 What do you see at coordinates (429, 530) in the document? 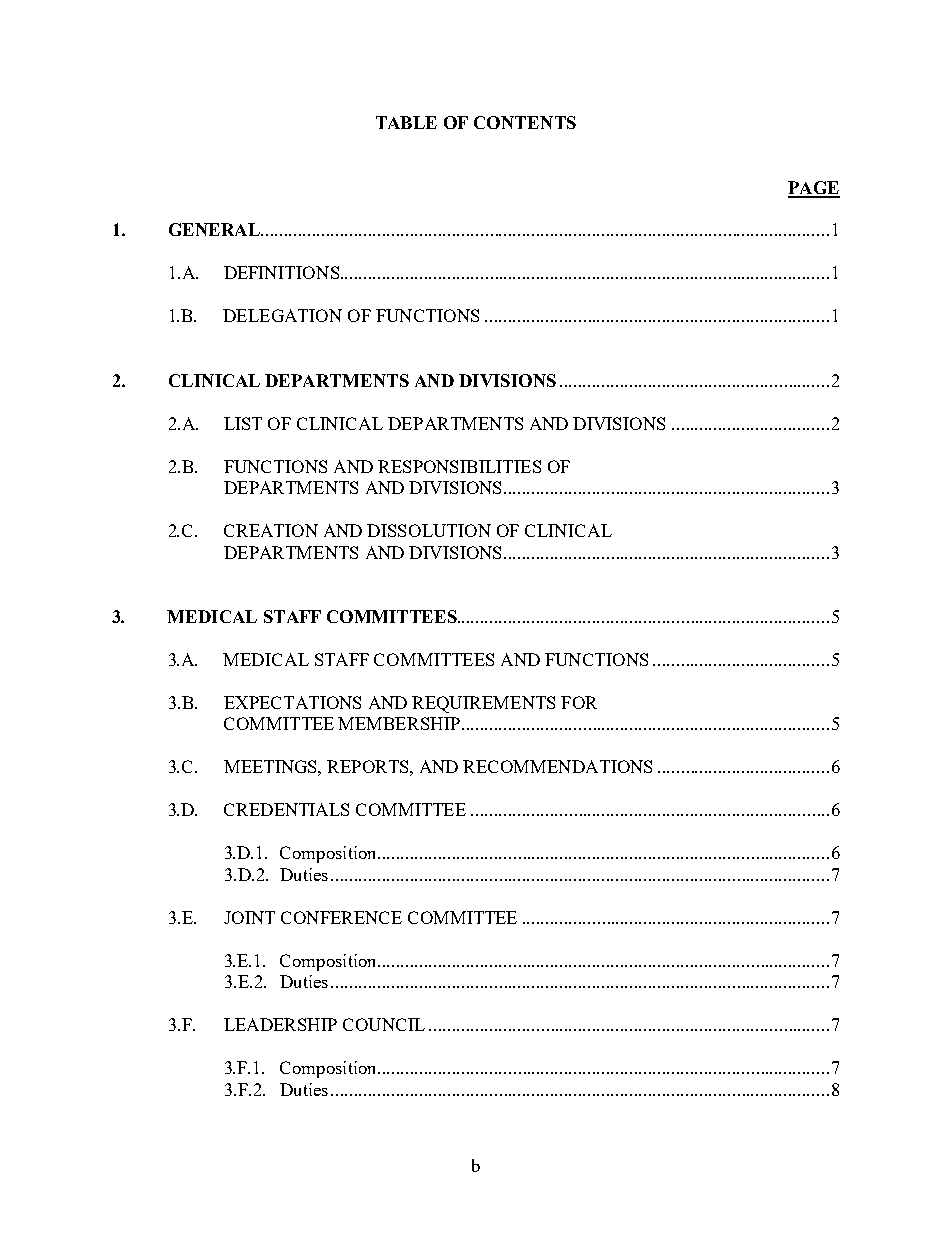
I see `DISSOLUTION` at bounding box center [429, 530].
